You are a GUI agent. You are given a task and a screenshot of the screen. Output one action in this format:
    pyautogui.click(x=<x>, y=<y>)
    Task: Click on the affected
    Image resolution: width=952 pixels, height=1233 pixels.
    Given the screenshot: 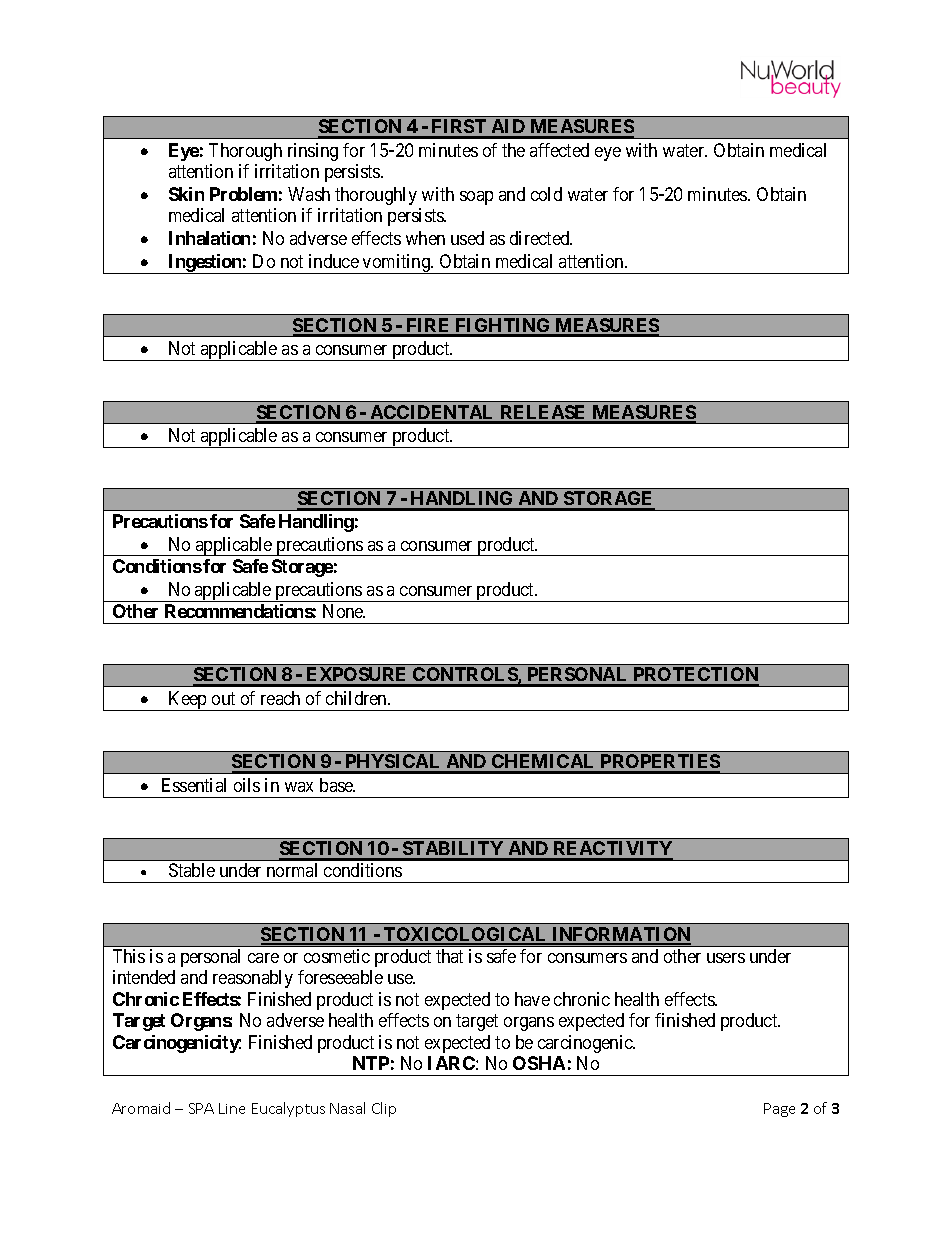 What is the action you would take?
    pyautogui.click(x=559, y=150)
